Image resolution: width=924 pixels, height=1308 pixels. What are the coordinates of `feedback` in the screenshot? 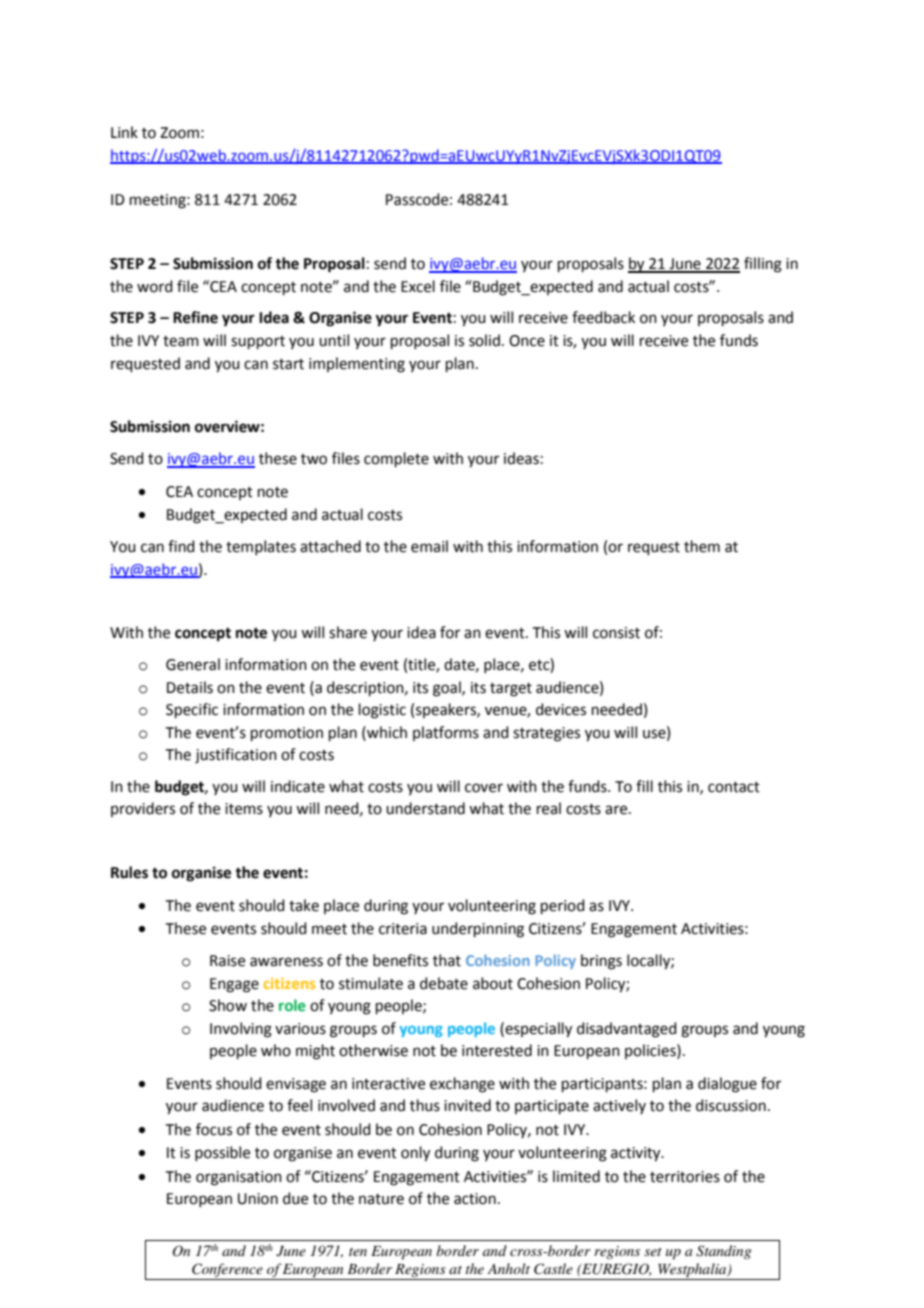 It's located at (603, 317).
